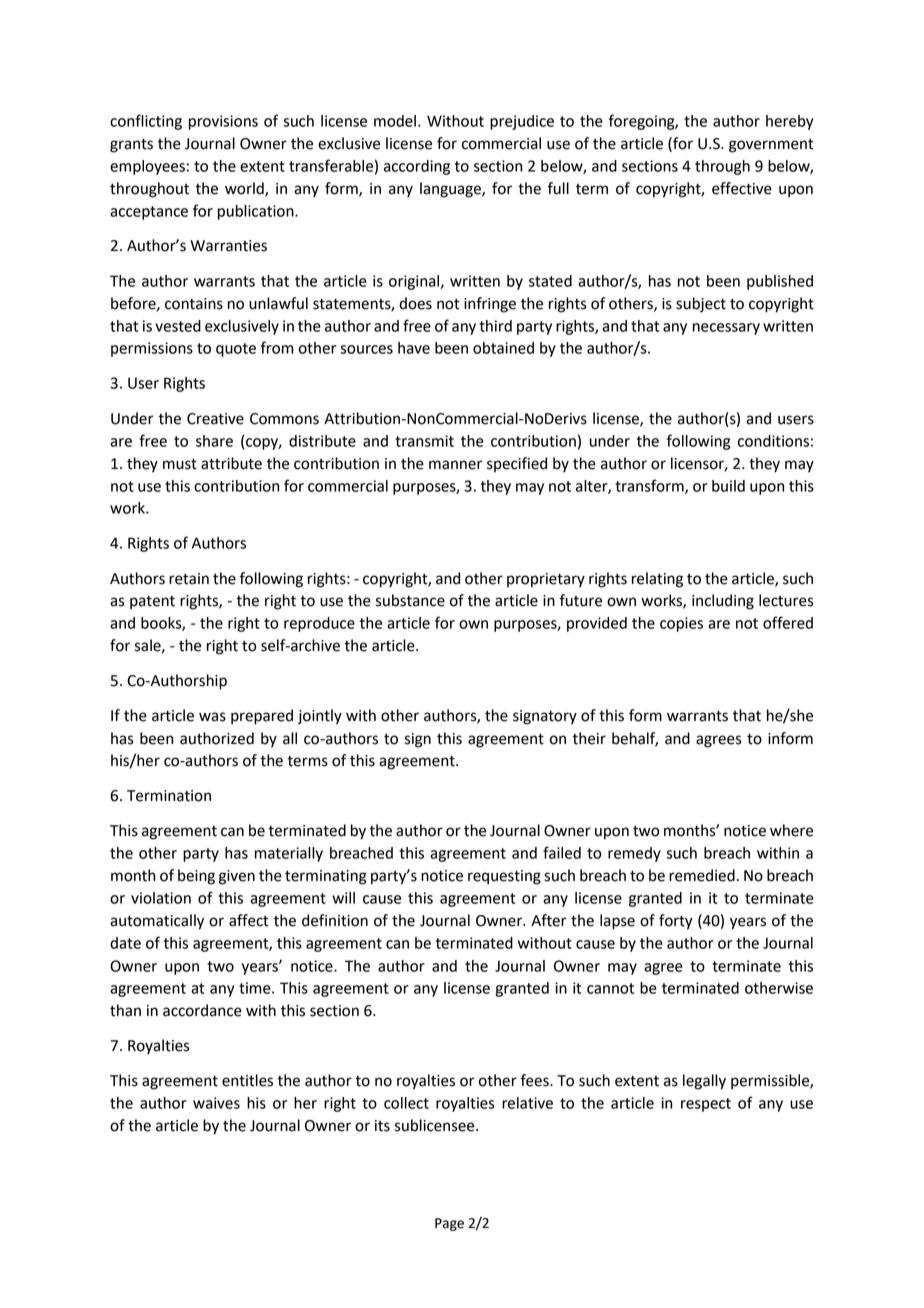 The image size is (924, 1308). What do you see at coordinates (417, 167) in the document?
I see `according` at bounding box center [417, 167].
